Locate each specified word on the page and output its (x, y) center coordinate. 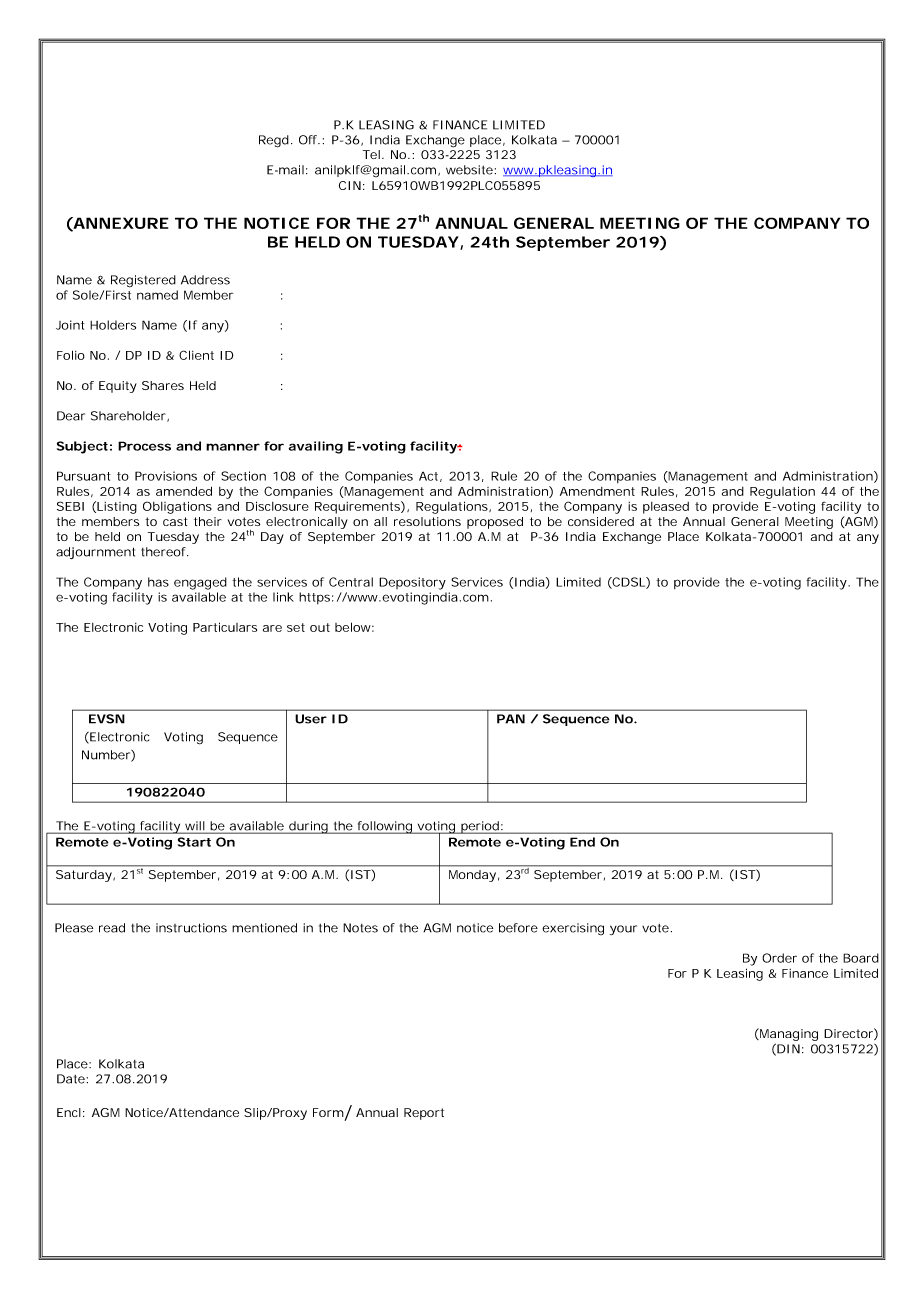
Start (194, 842)
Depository (412, 583)
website (469, 170)
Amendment (597, 491)
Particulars (225, 627)
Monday (472, 876)
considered (601, 521)
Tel (371, 154)
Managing (788, 1034)
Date (71, 1079)
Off (309, 140)
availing (316, 447)
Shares (163, 385)
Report (424, 1114)
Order (779, 958)
